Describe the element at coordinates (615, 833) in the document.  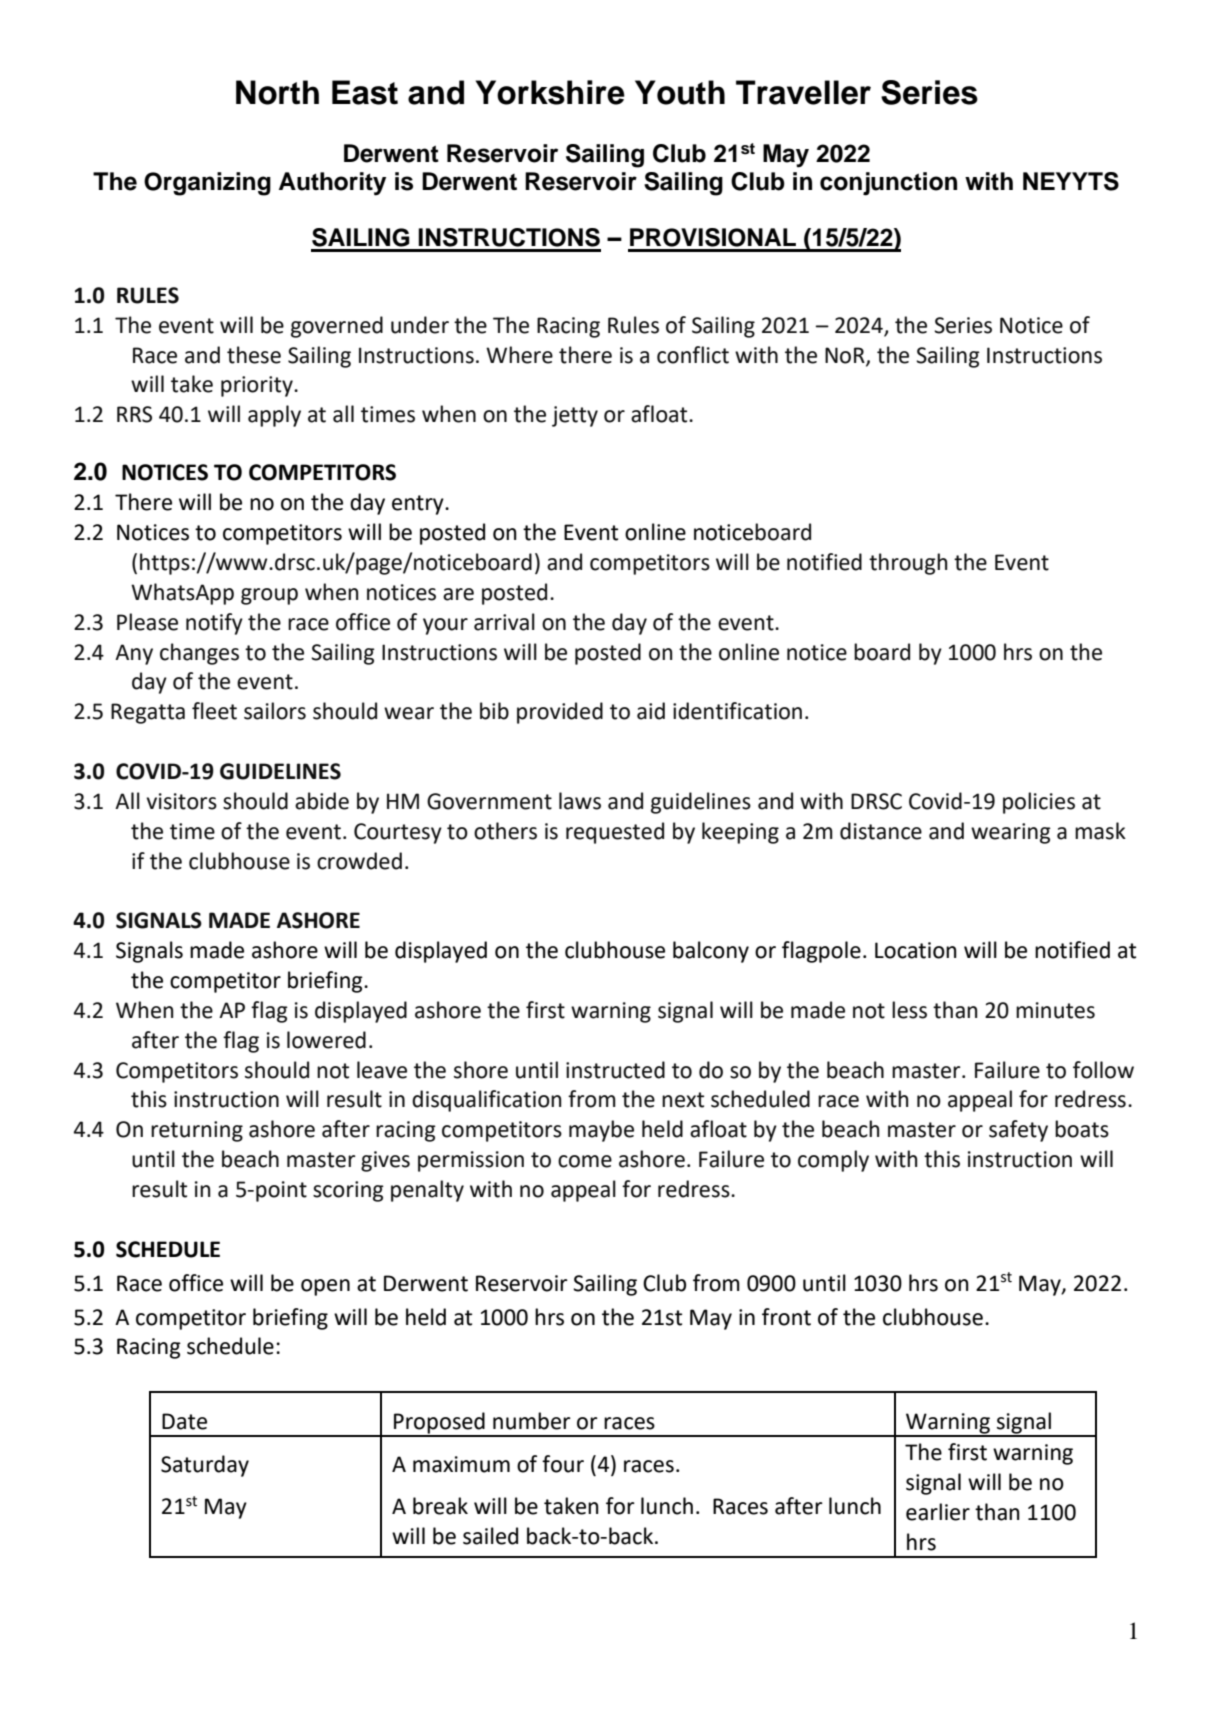
I see `requested` at that location.
